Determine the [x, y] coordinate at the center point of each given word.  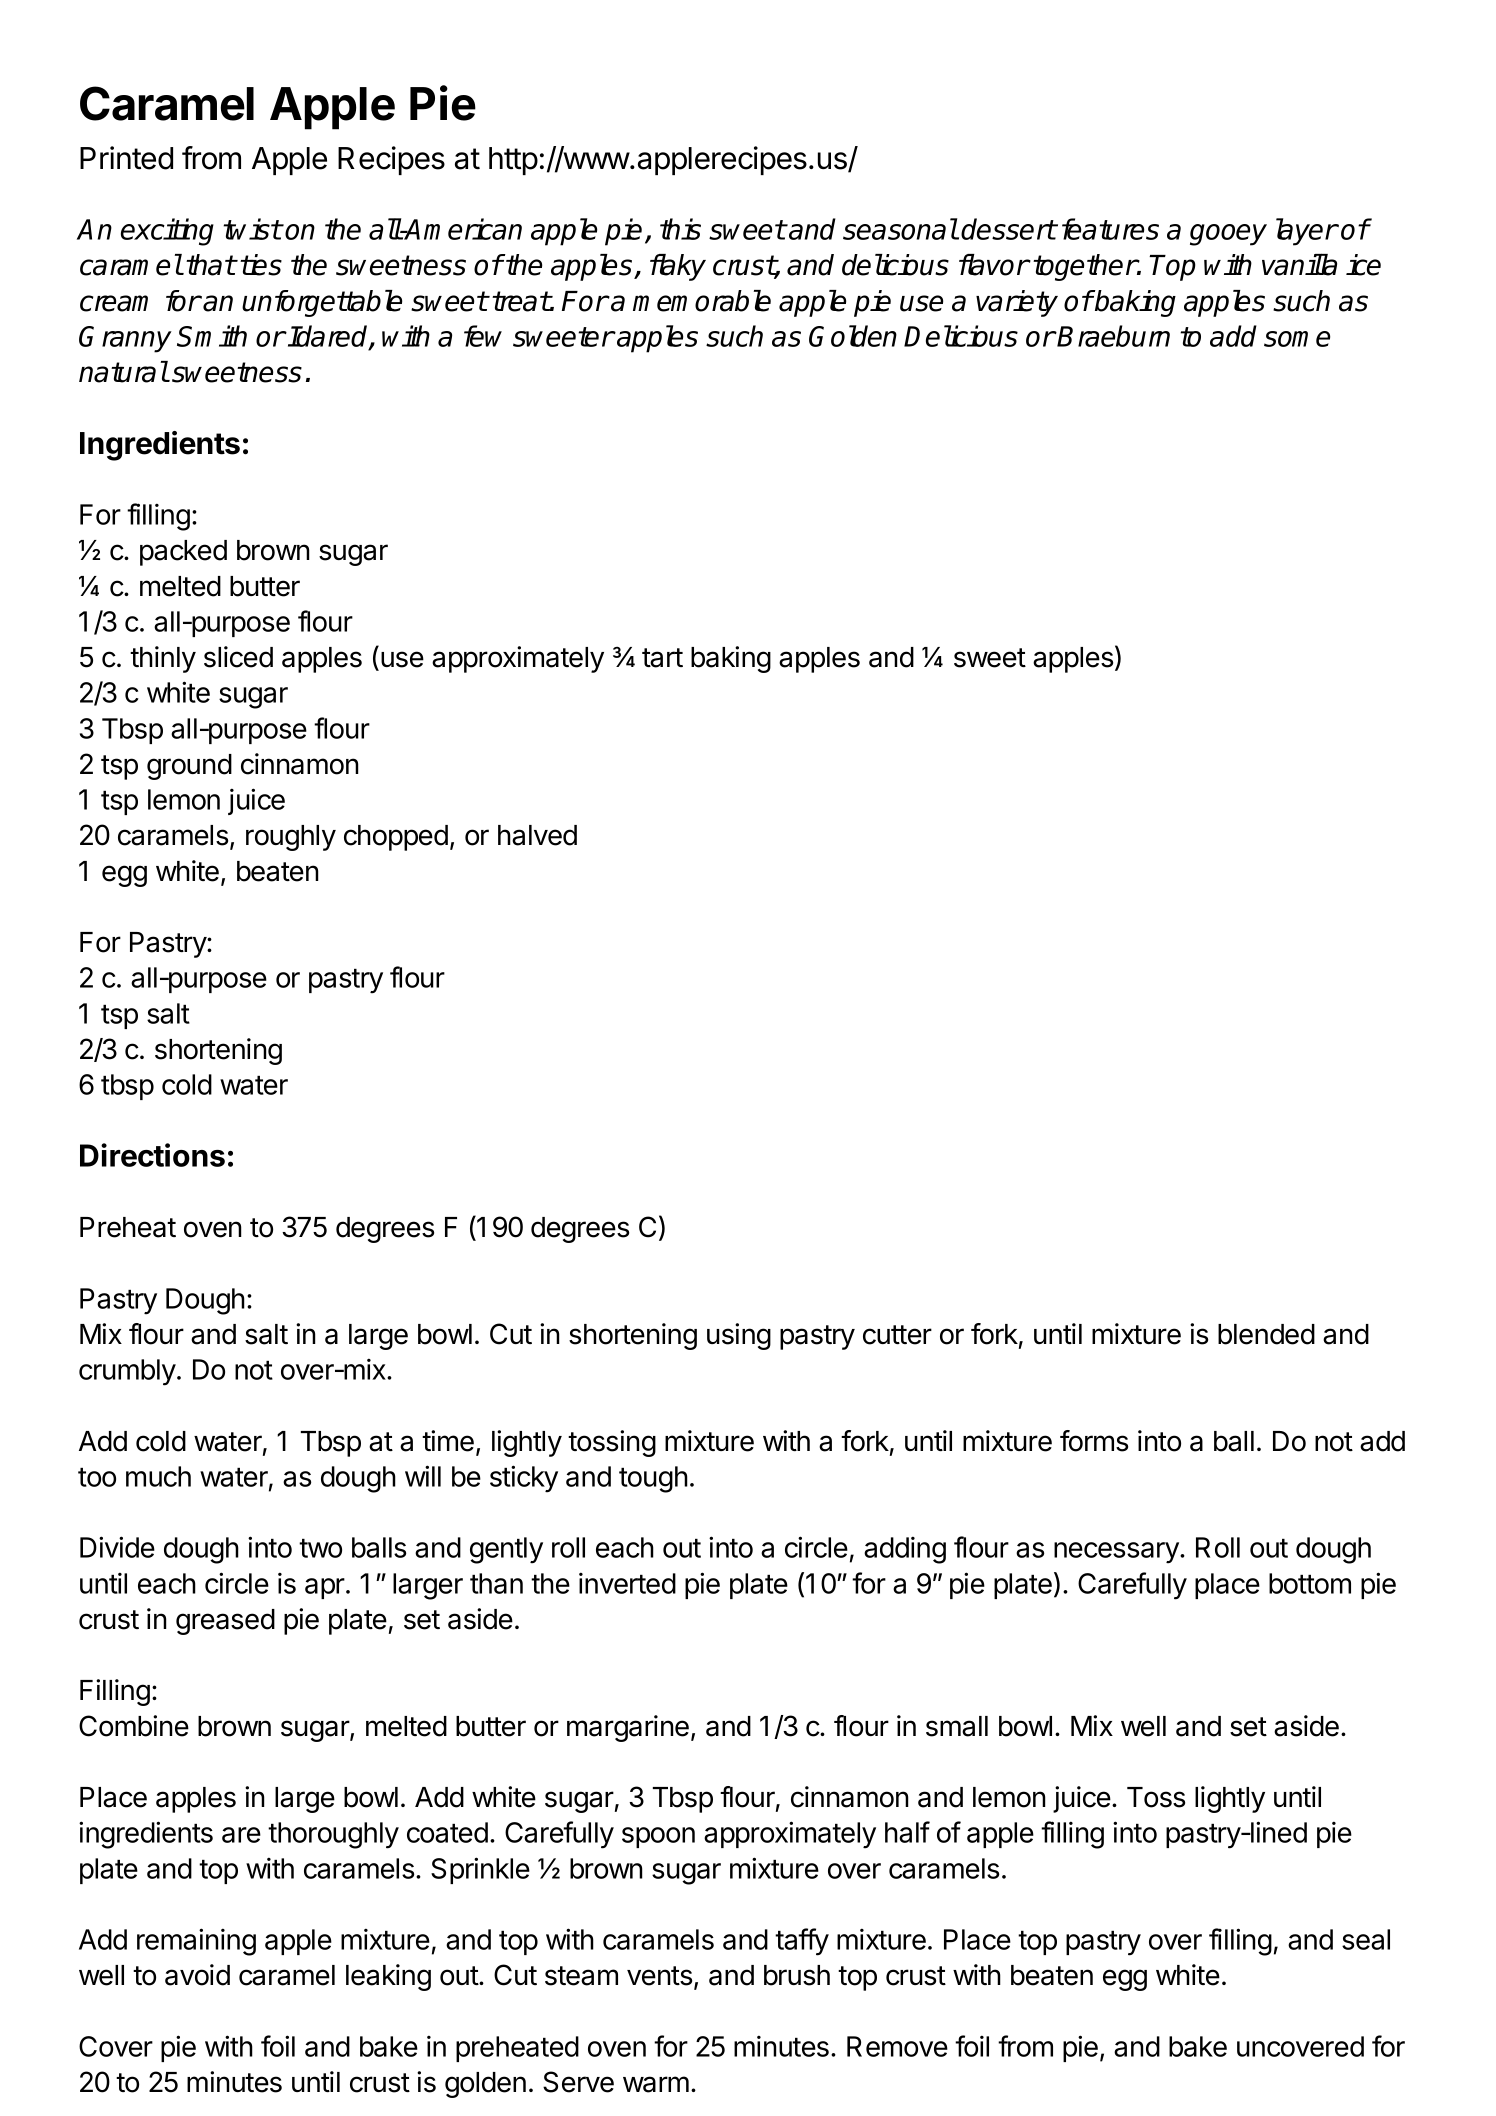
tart [662, 658]
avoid [197, 1975]
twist [252, 229]
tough [653, 1479]
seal [1366, 1939]
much [158, 1476]
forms [1094, 1441]
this [680, 229]
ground [189, 767]
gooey [1228, 235]
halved [537, 835]
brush [797, 1975]
